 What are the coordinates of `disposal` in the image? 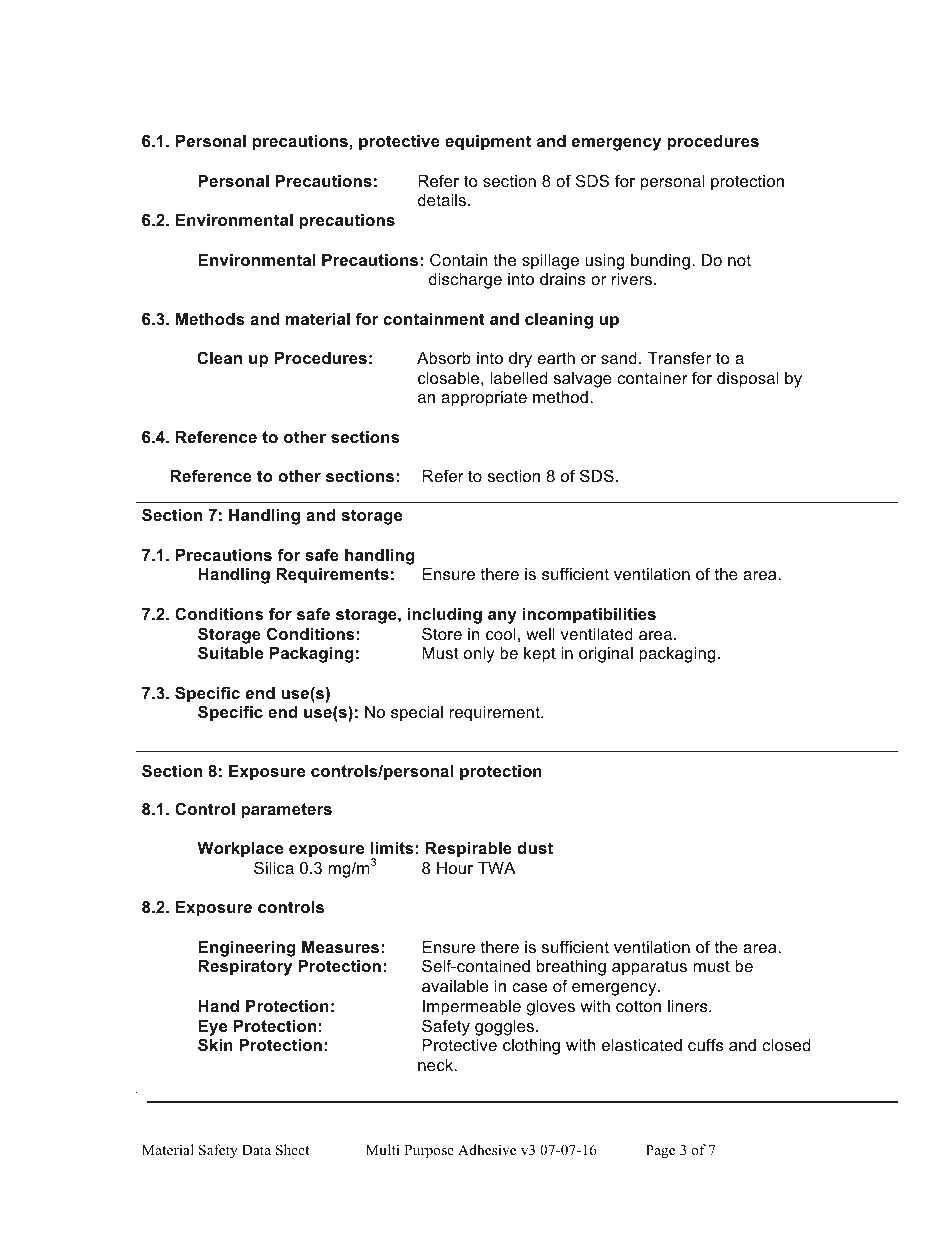 It's located at (748, 380).
